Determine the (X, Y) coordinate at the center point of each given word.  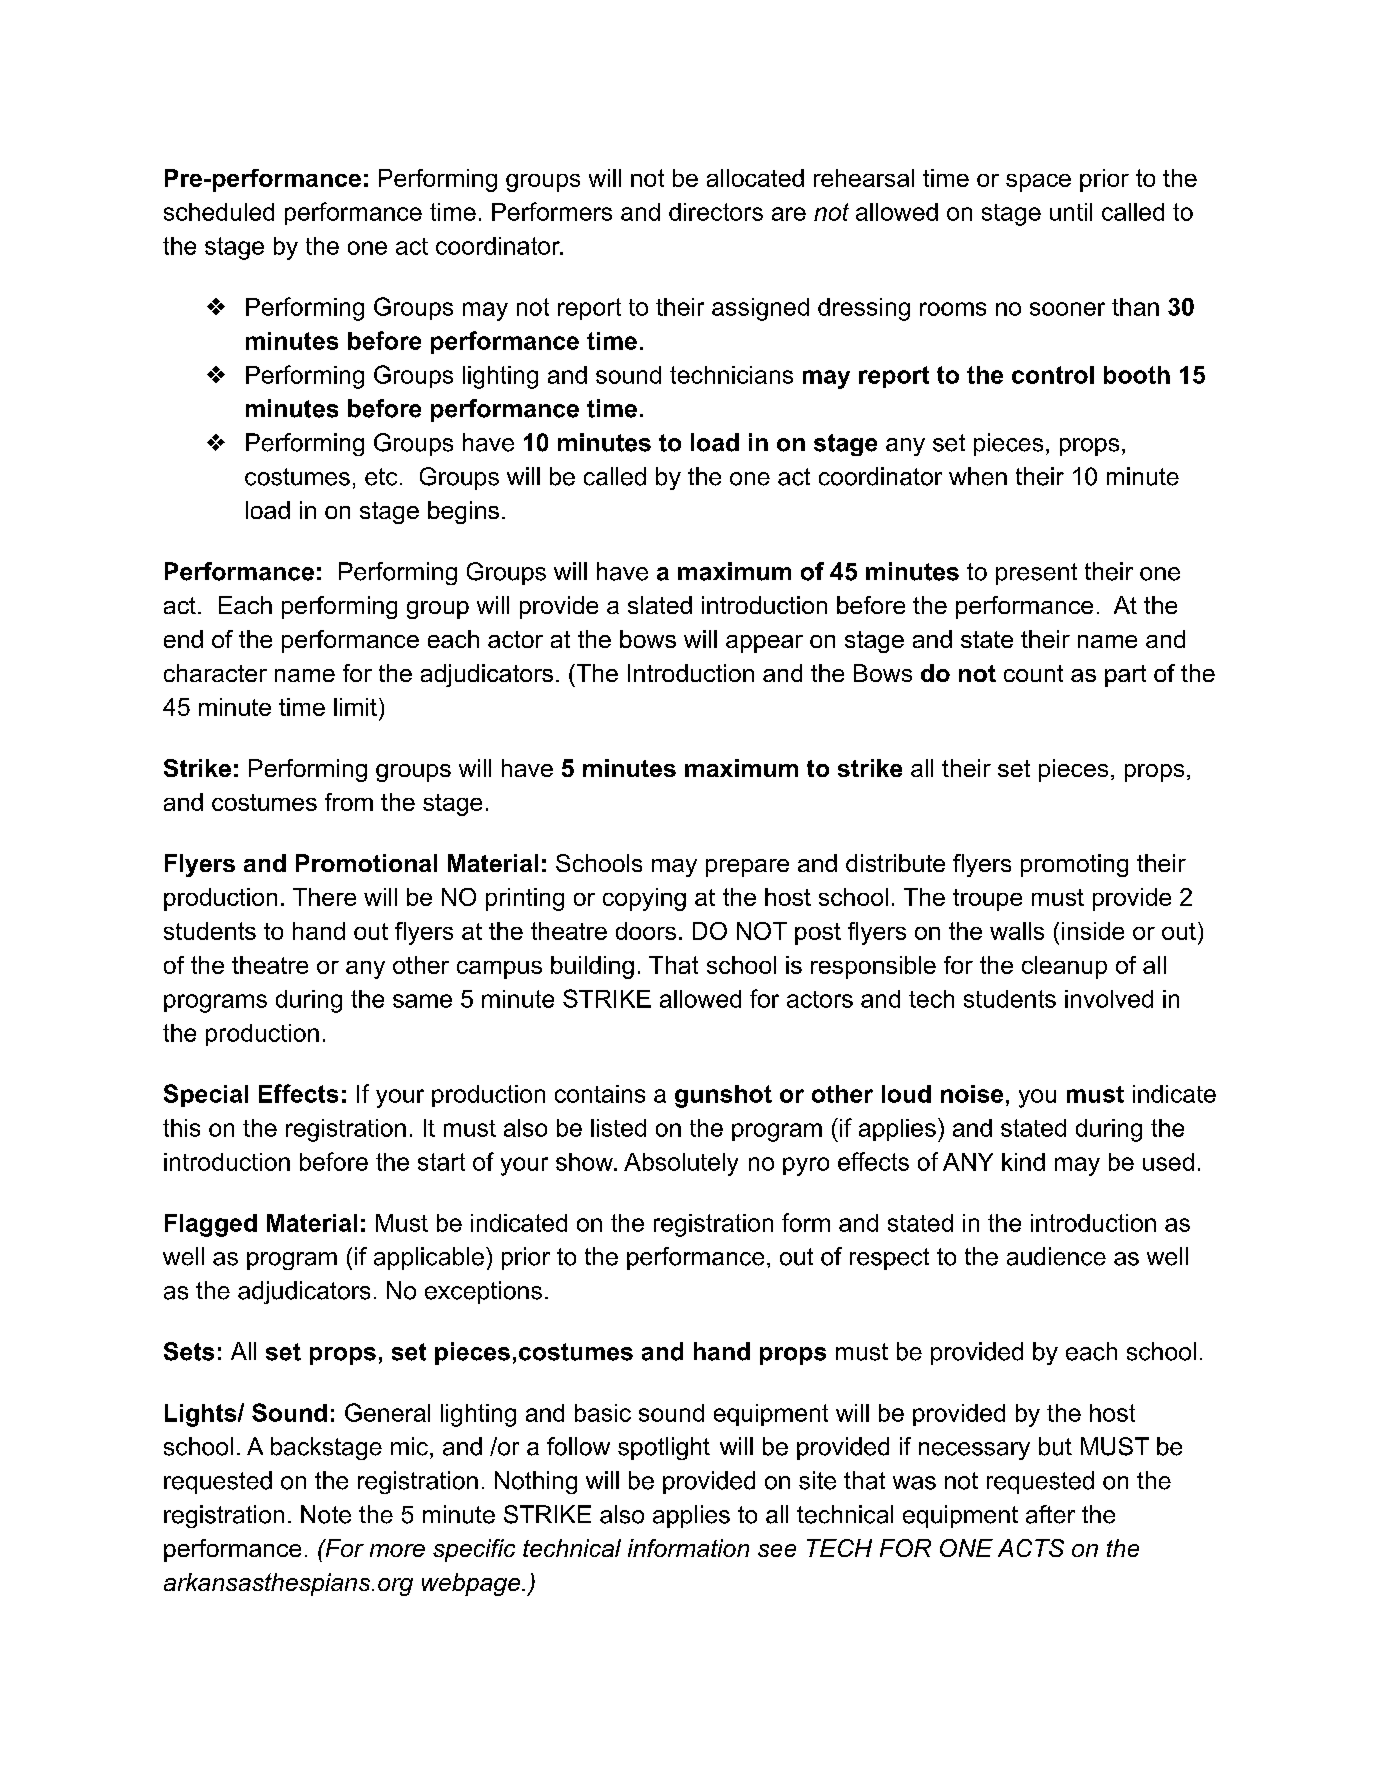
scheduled (219, 212)
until (1071, 212)
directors (716, 212)
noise (972, 1094)
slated (660, 605)
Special (206, 1095)
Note (326, 1514)
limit (355, 707)
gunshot (723, 1096)
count (1033, 673)
